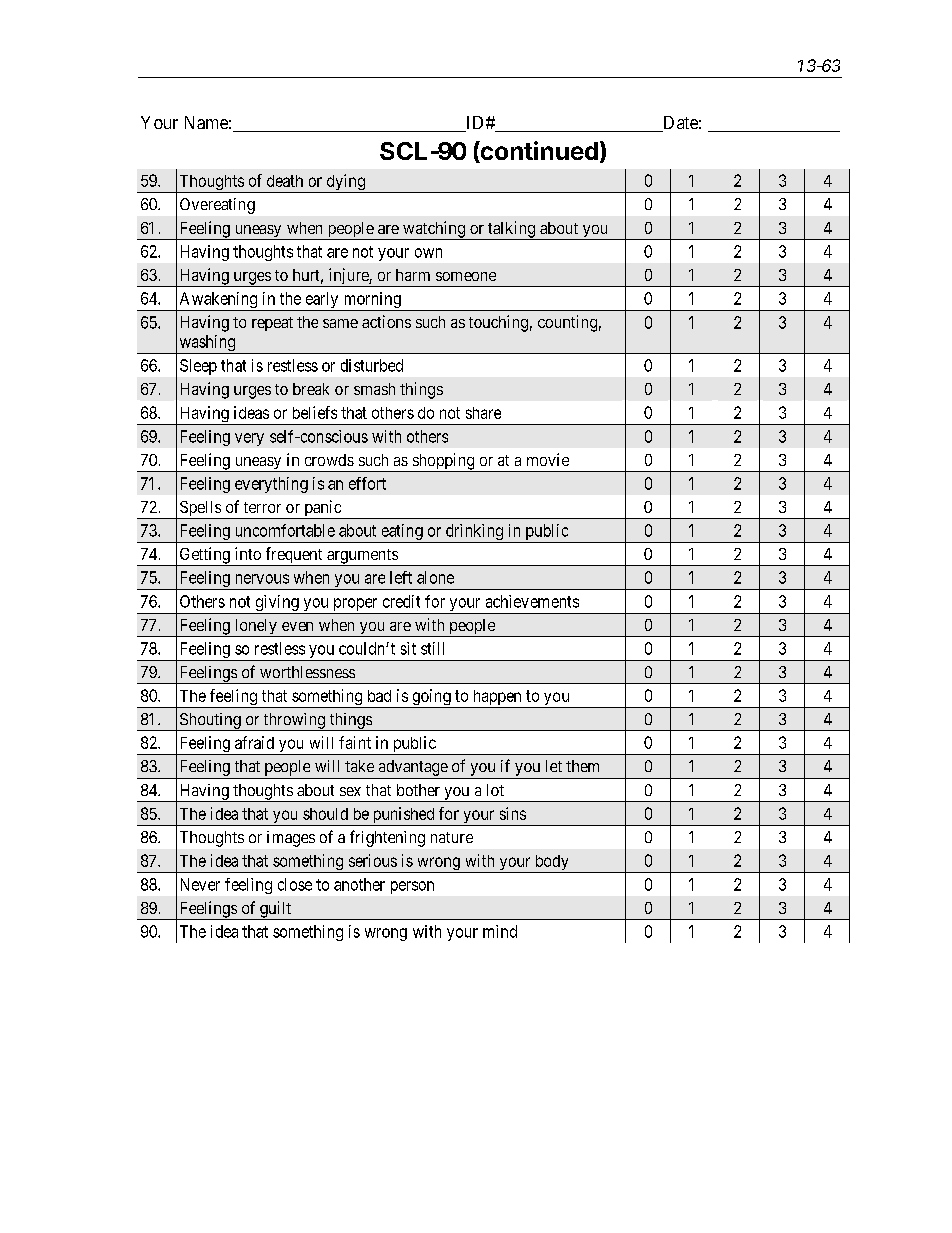 This screenshot has height=1233, width=952. Describe the element at coordinates (483, 413) in the screenshot. I see `share` at that location.
